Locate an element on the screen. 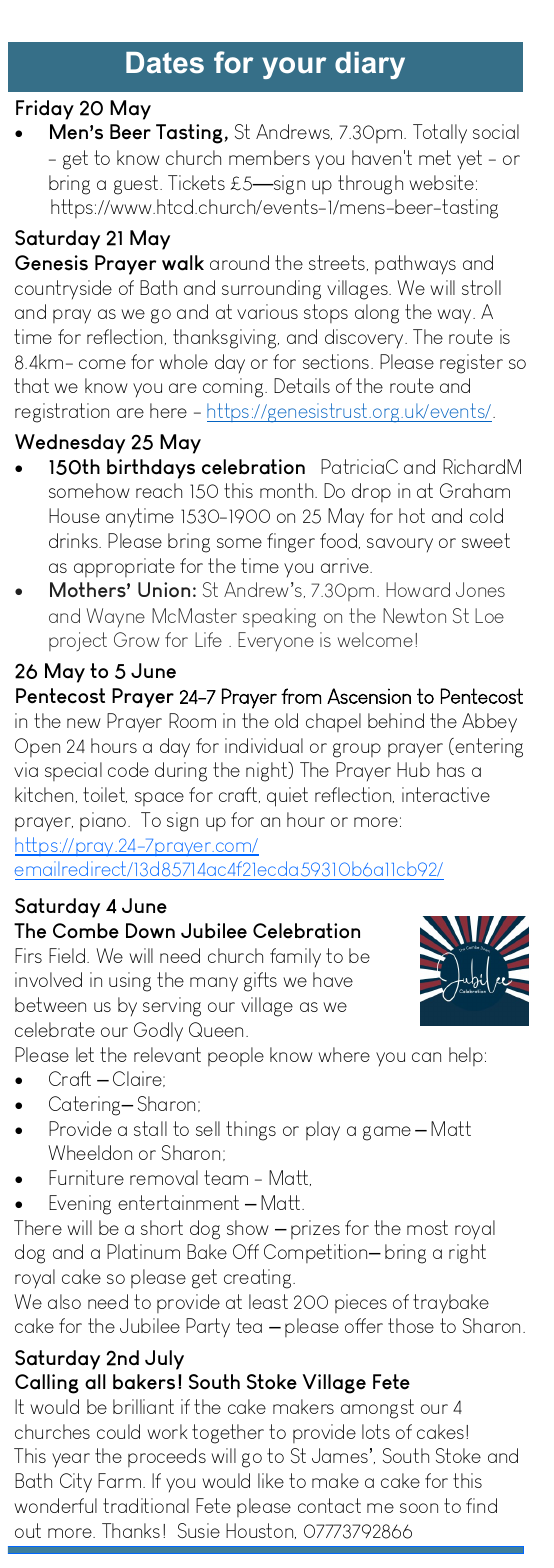 The image size is (554, 1568). month is located at coordinates (288, 490).
